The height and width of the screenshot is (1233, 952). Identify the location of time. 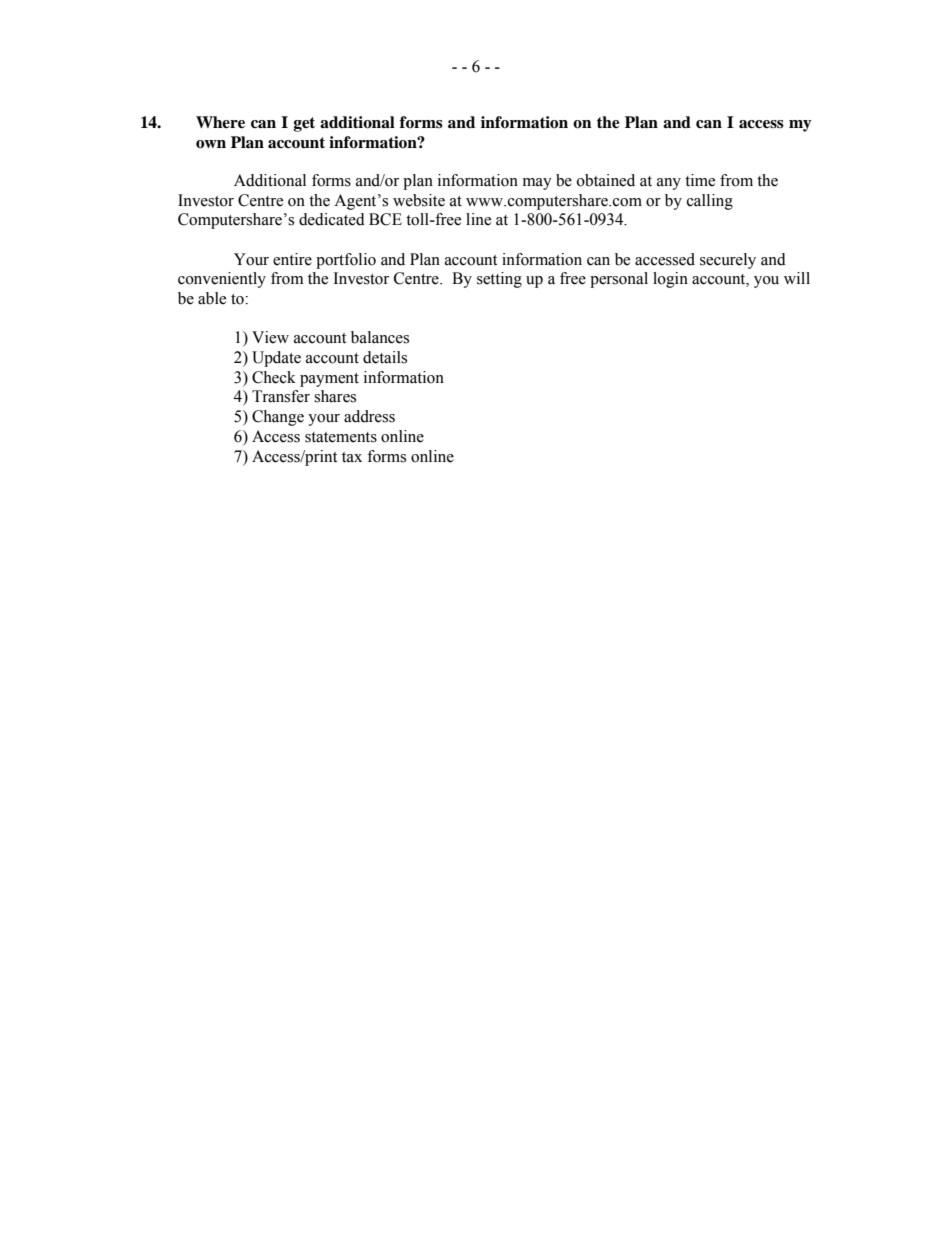
(700, 180).
